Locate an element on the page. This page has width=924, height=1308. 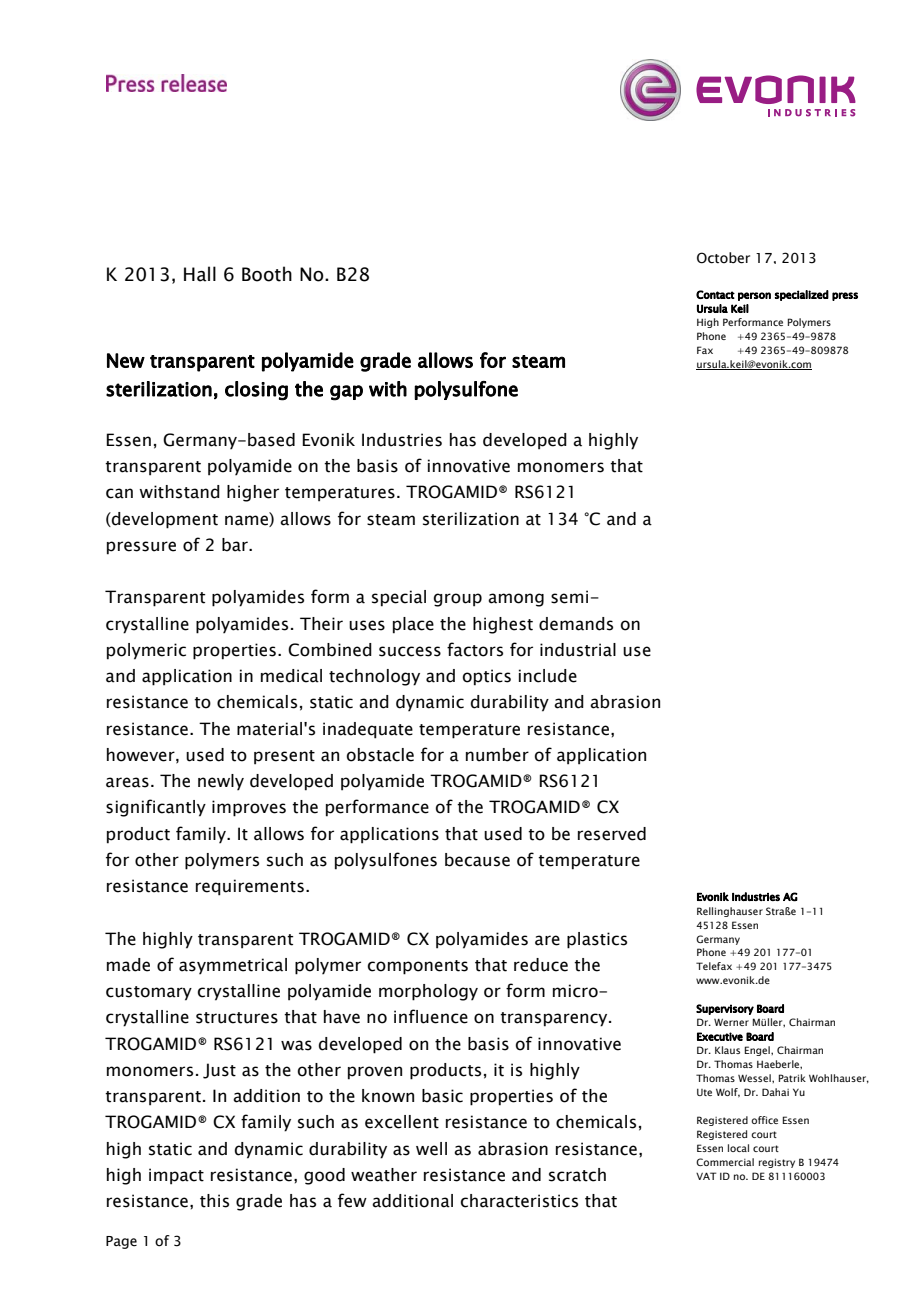
demands is located at coordinates (576, 624).
